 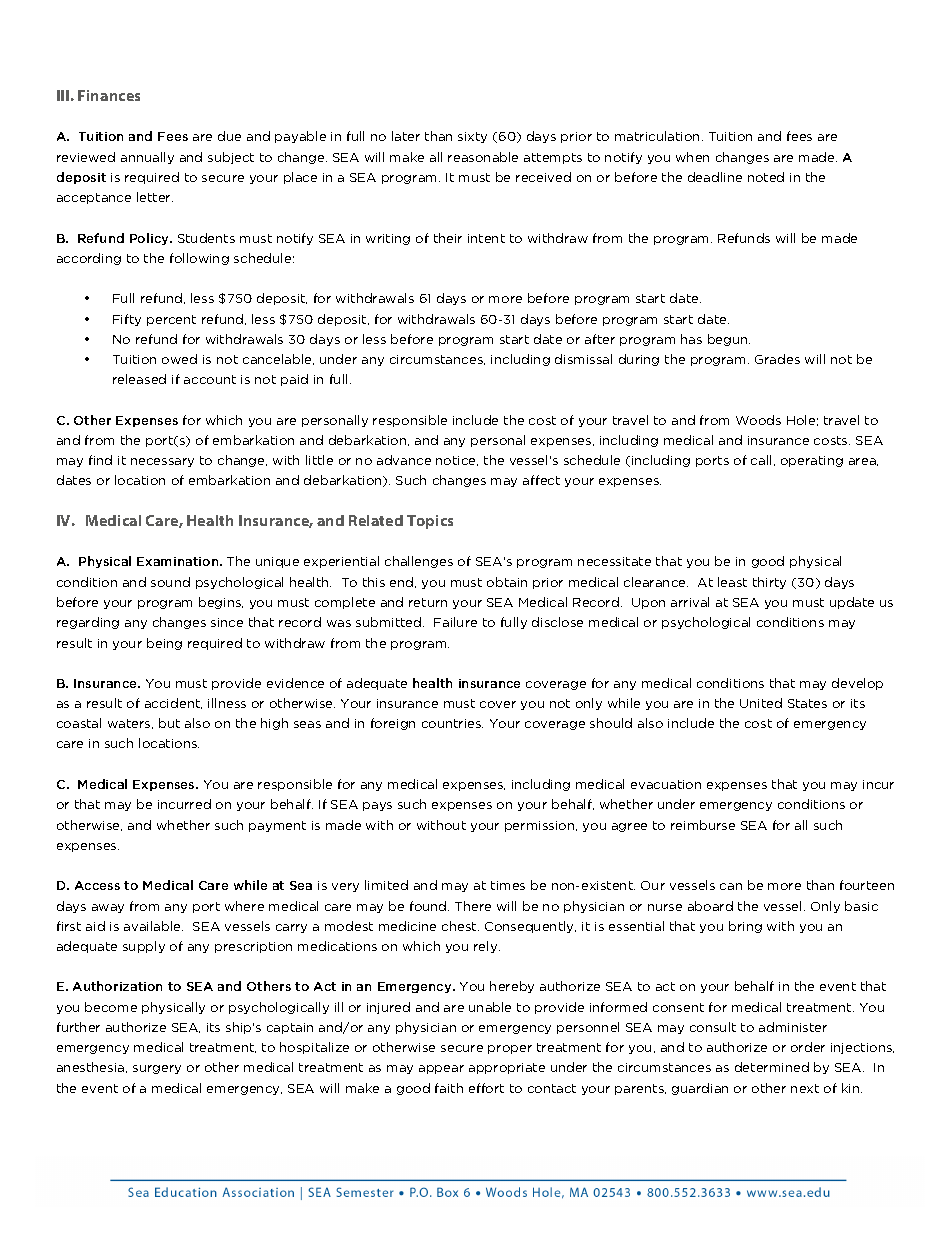 What do you see at coordinates (766, 177) in the screenshot?
I see `noted` at bounding box center [766, 177].
